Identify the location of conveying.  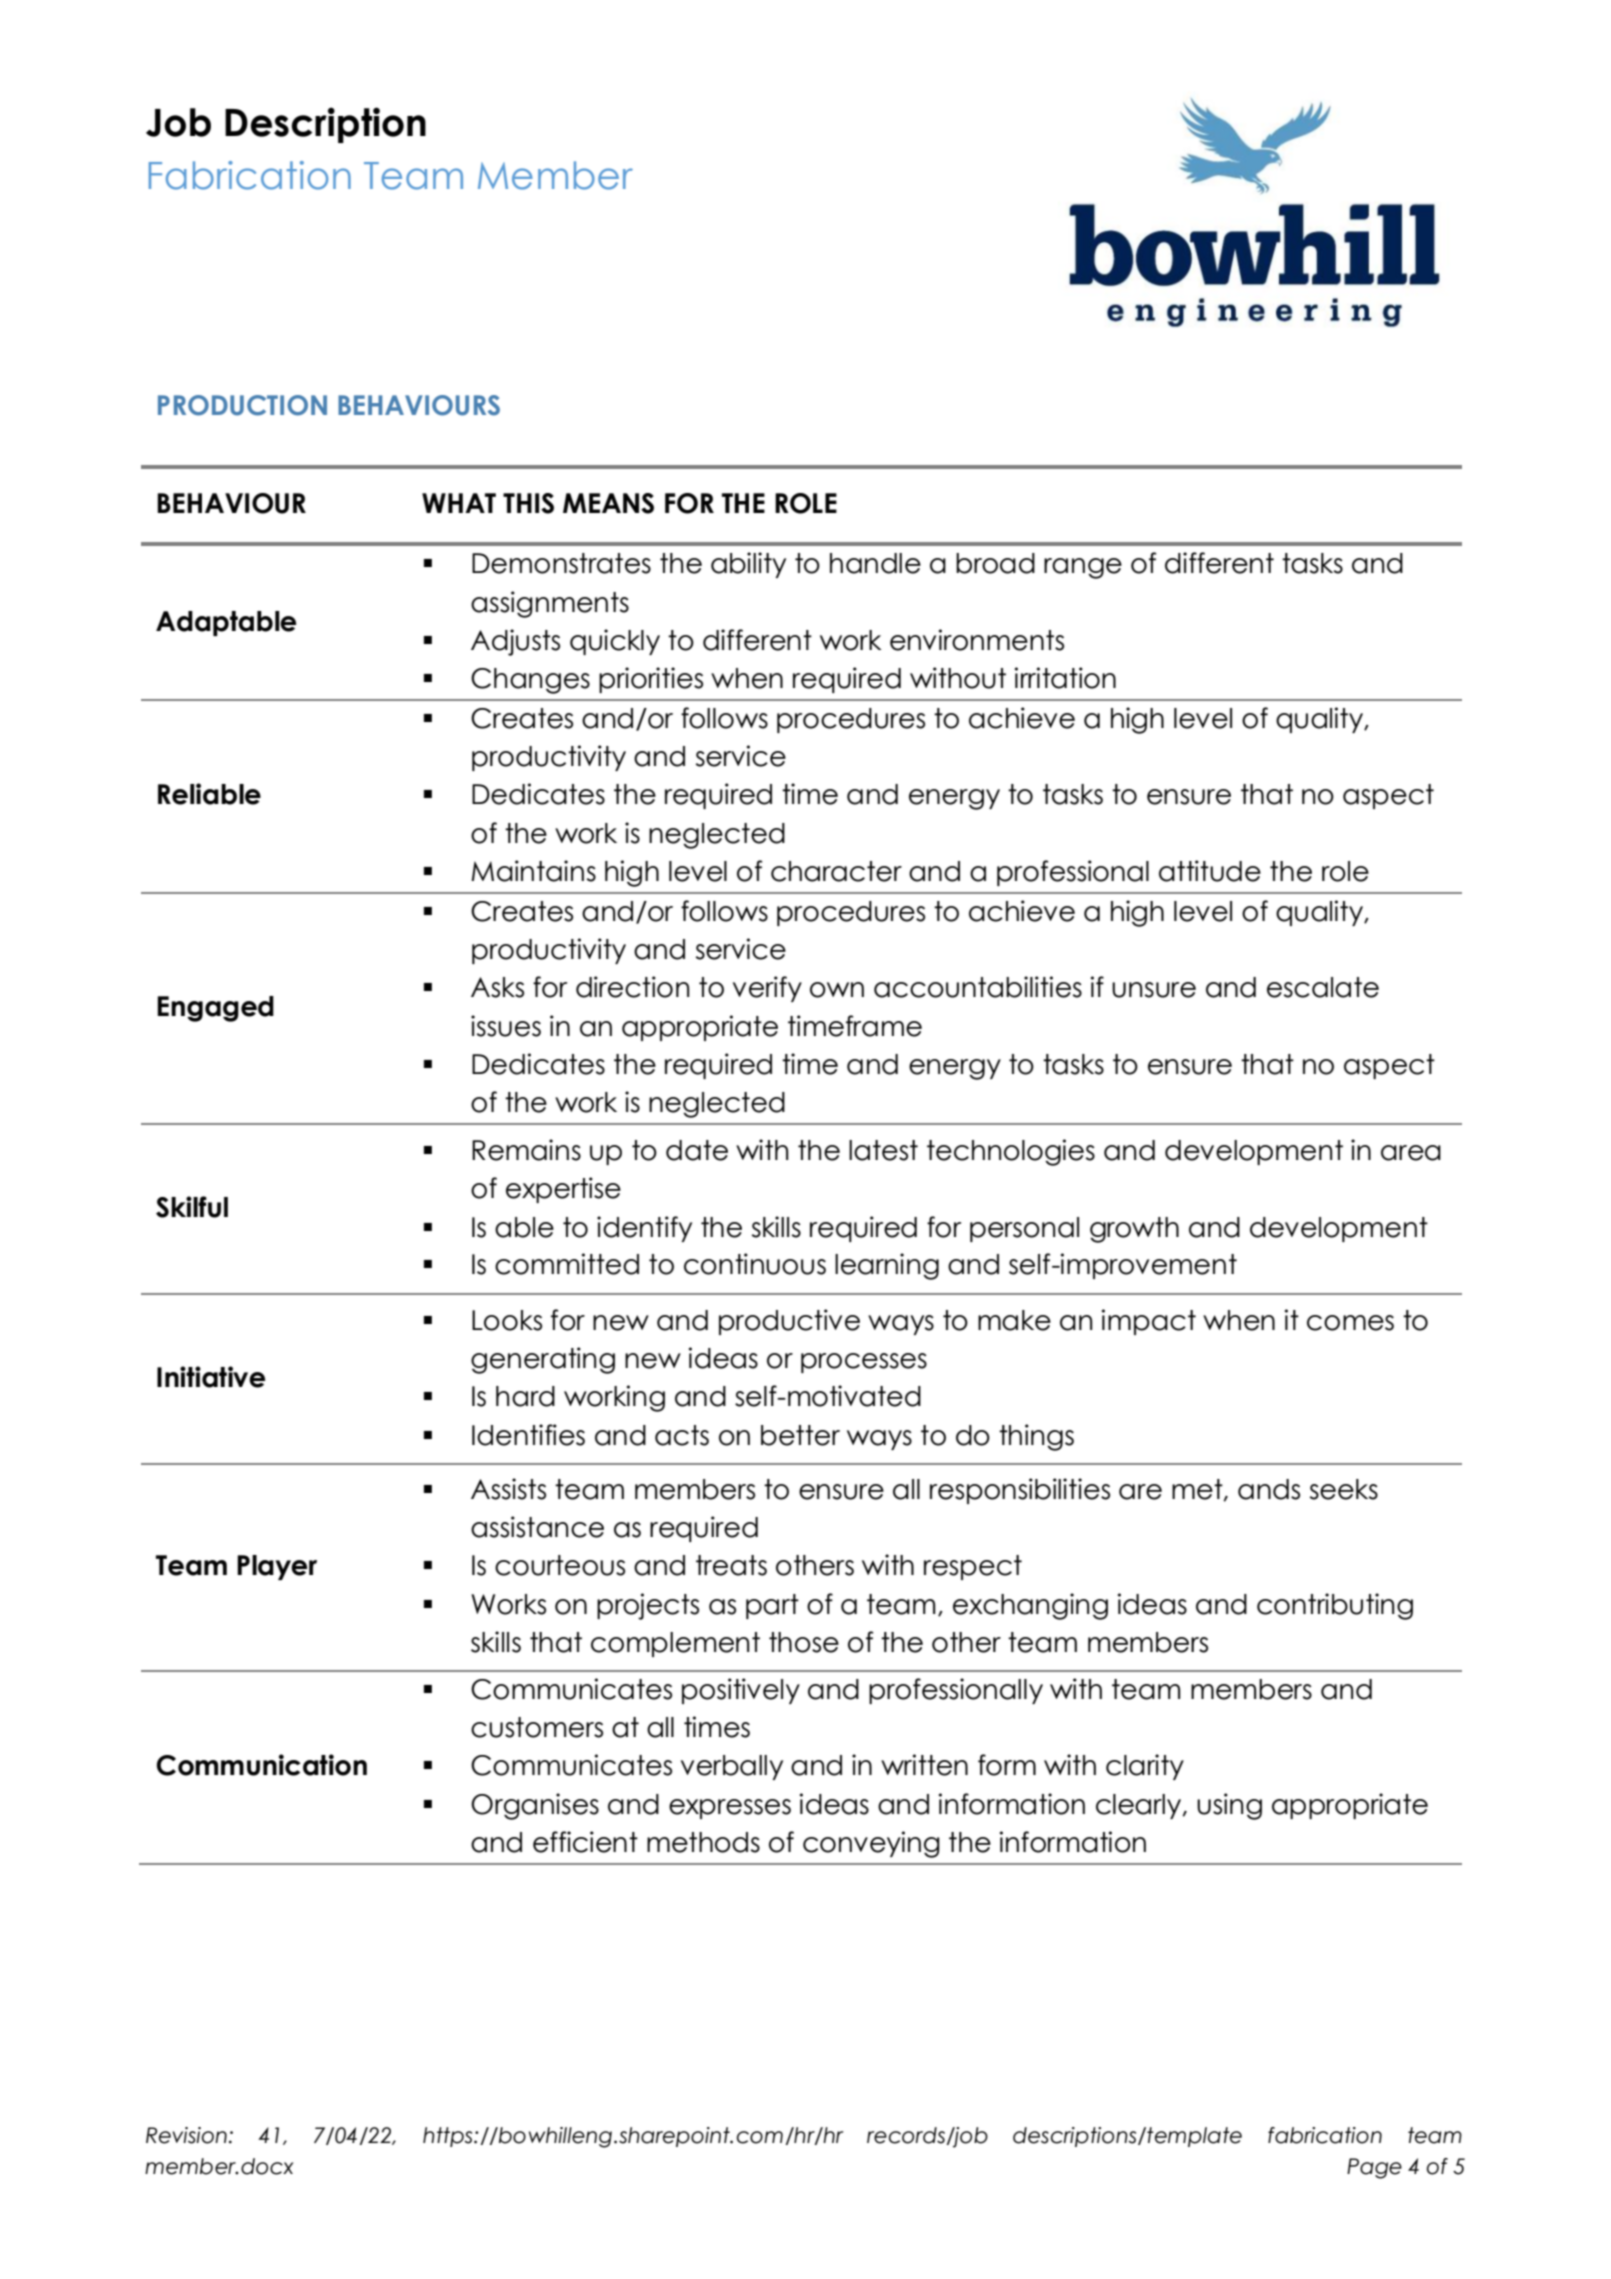
(871, 1844).
